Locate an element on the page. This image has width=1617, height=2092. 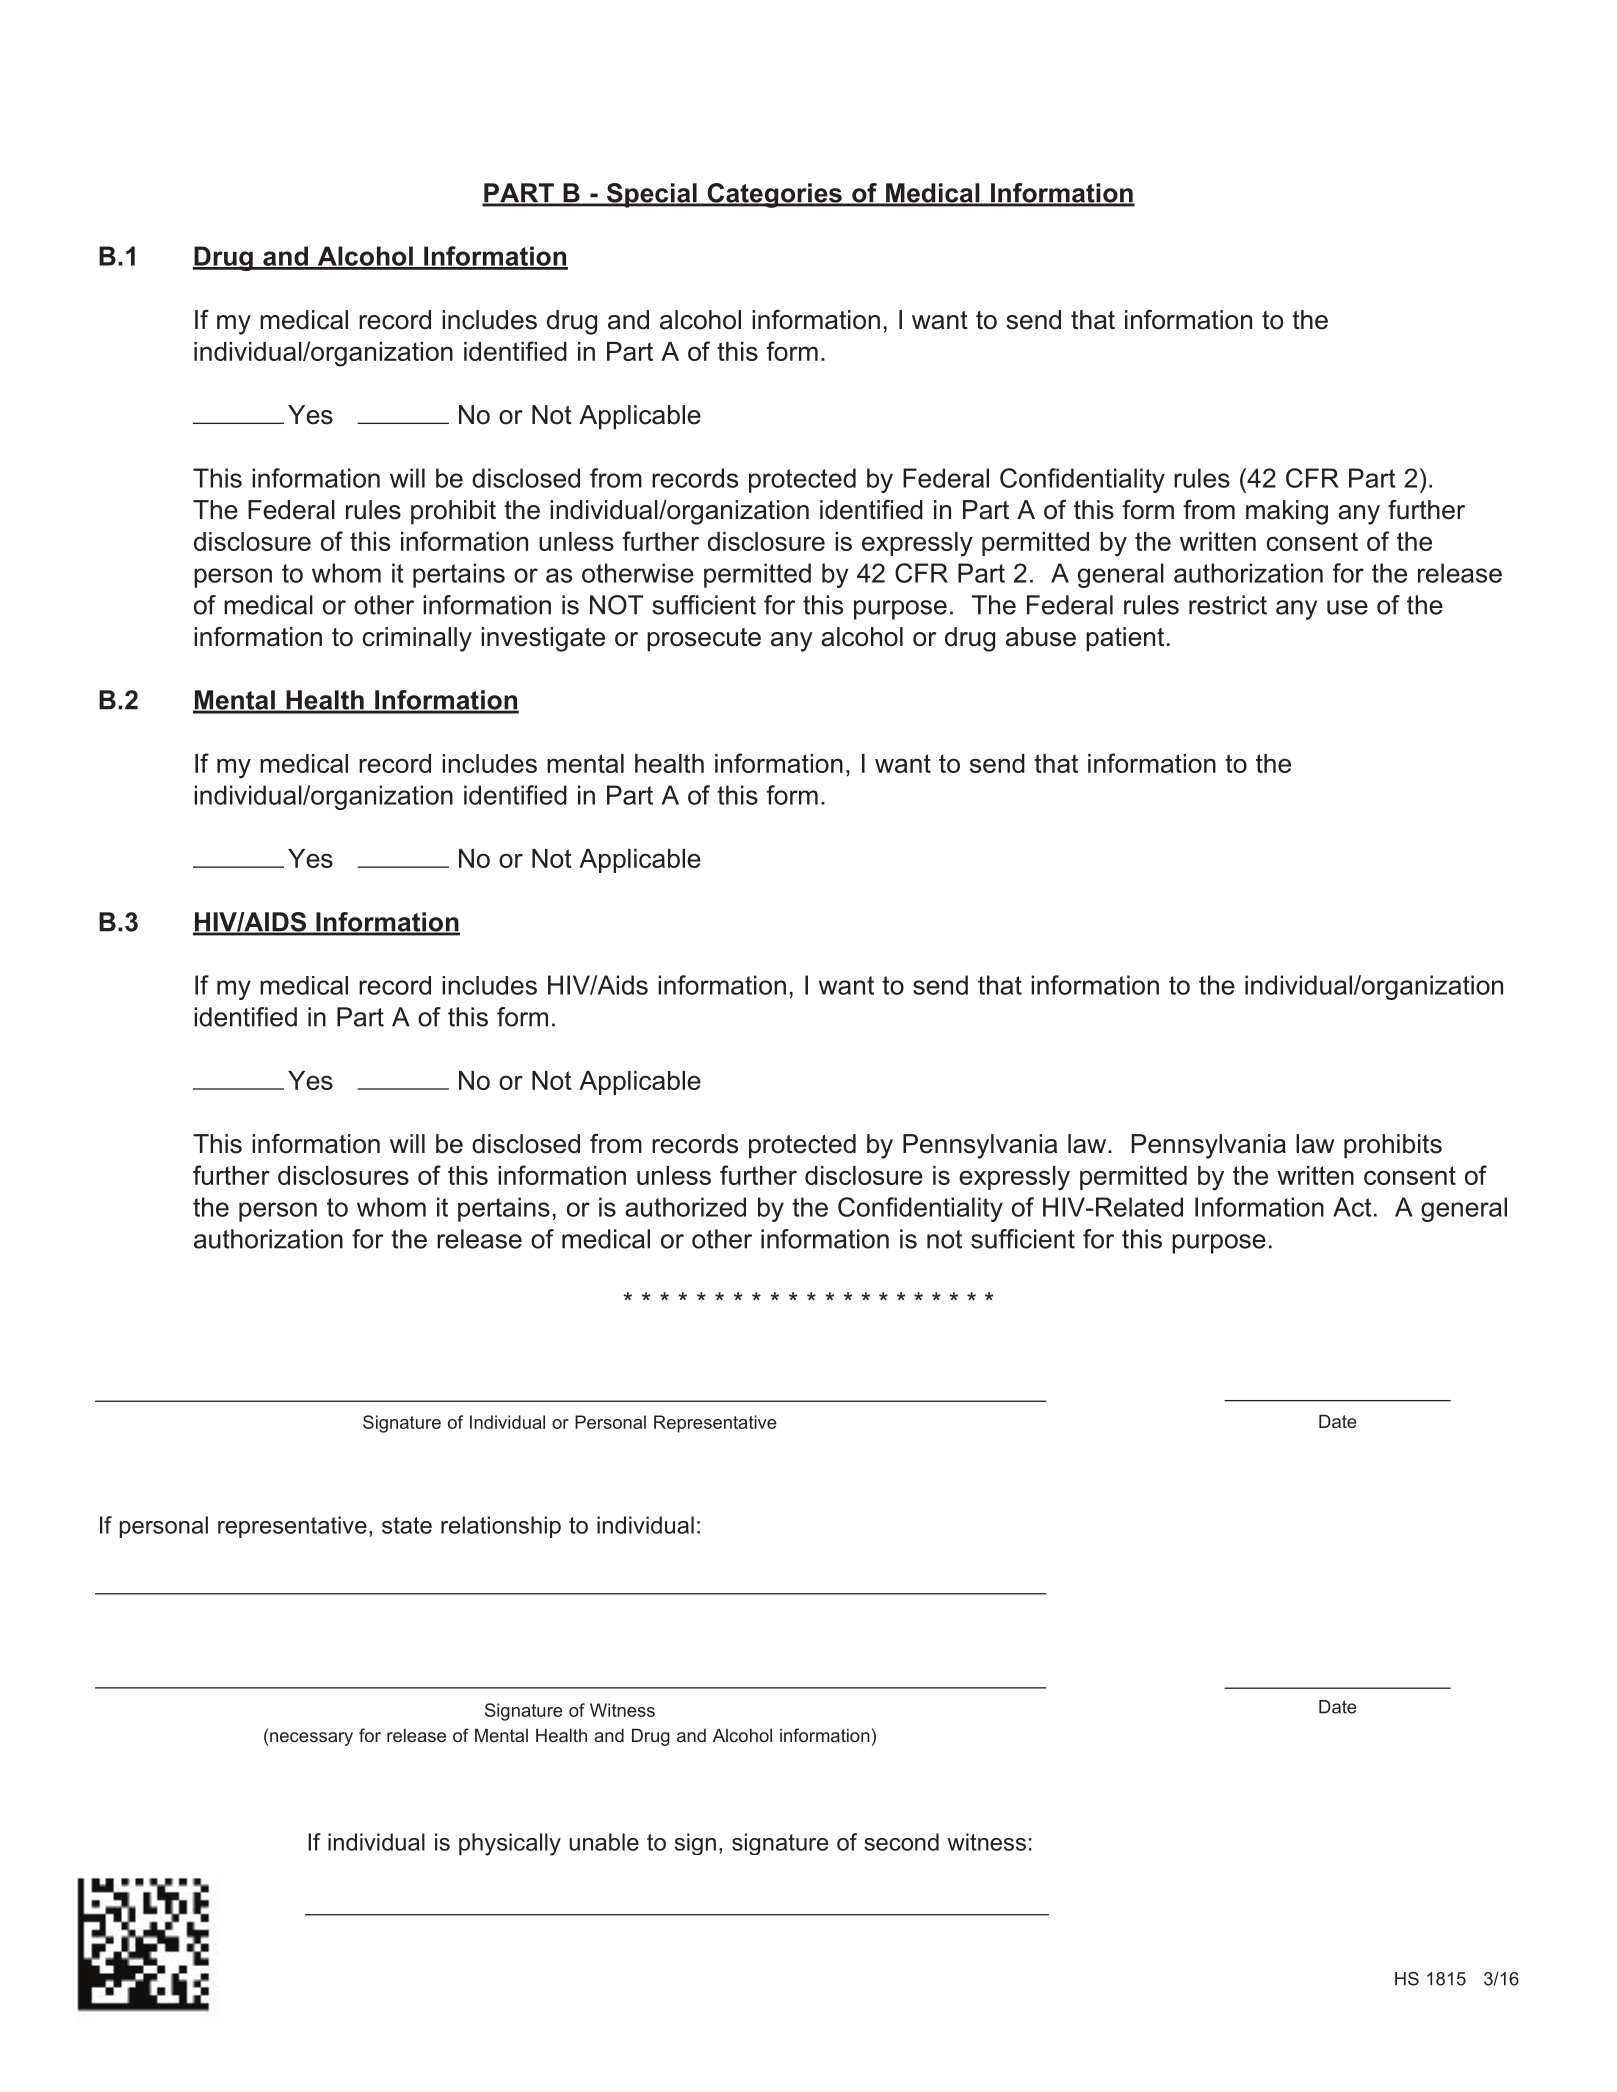
Special is located at coordinates (651, 195).
